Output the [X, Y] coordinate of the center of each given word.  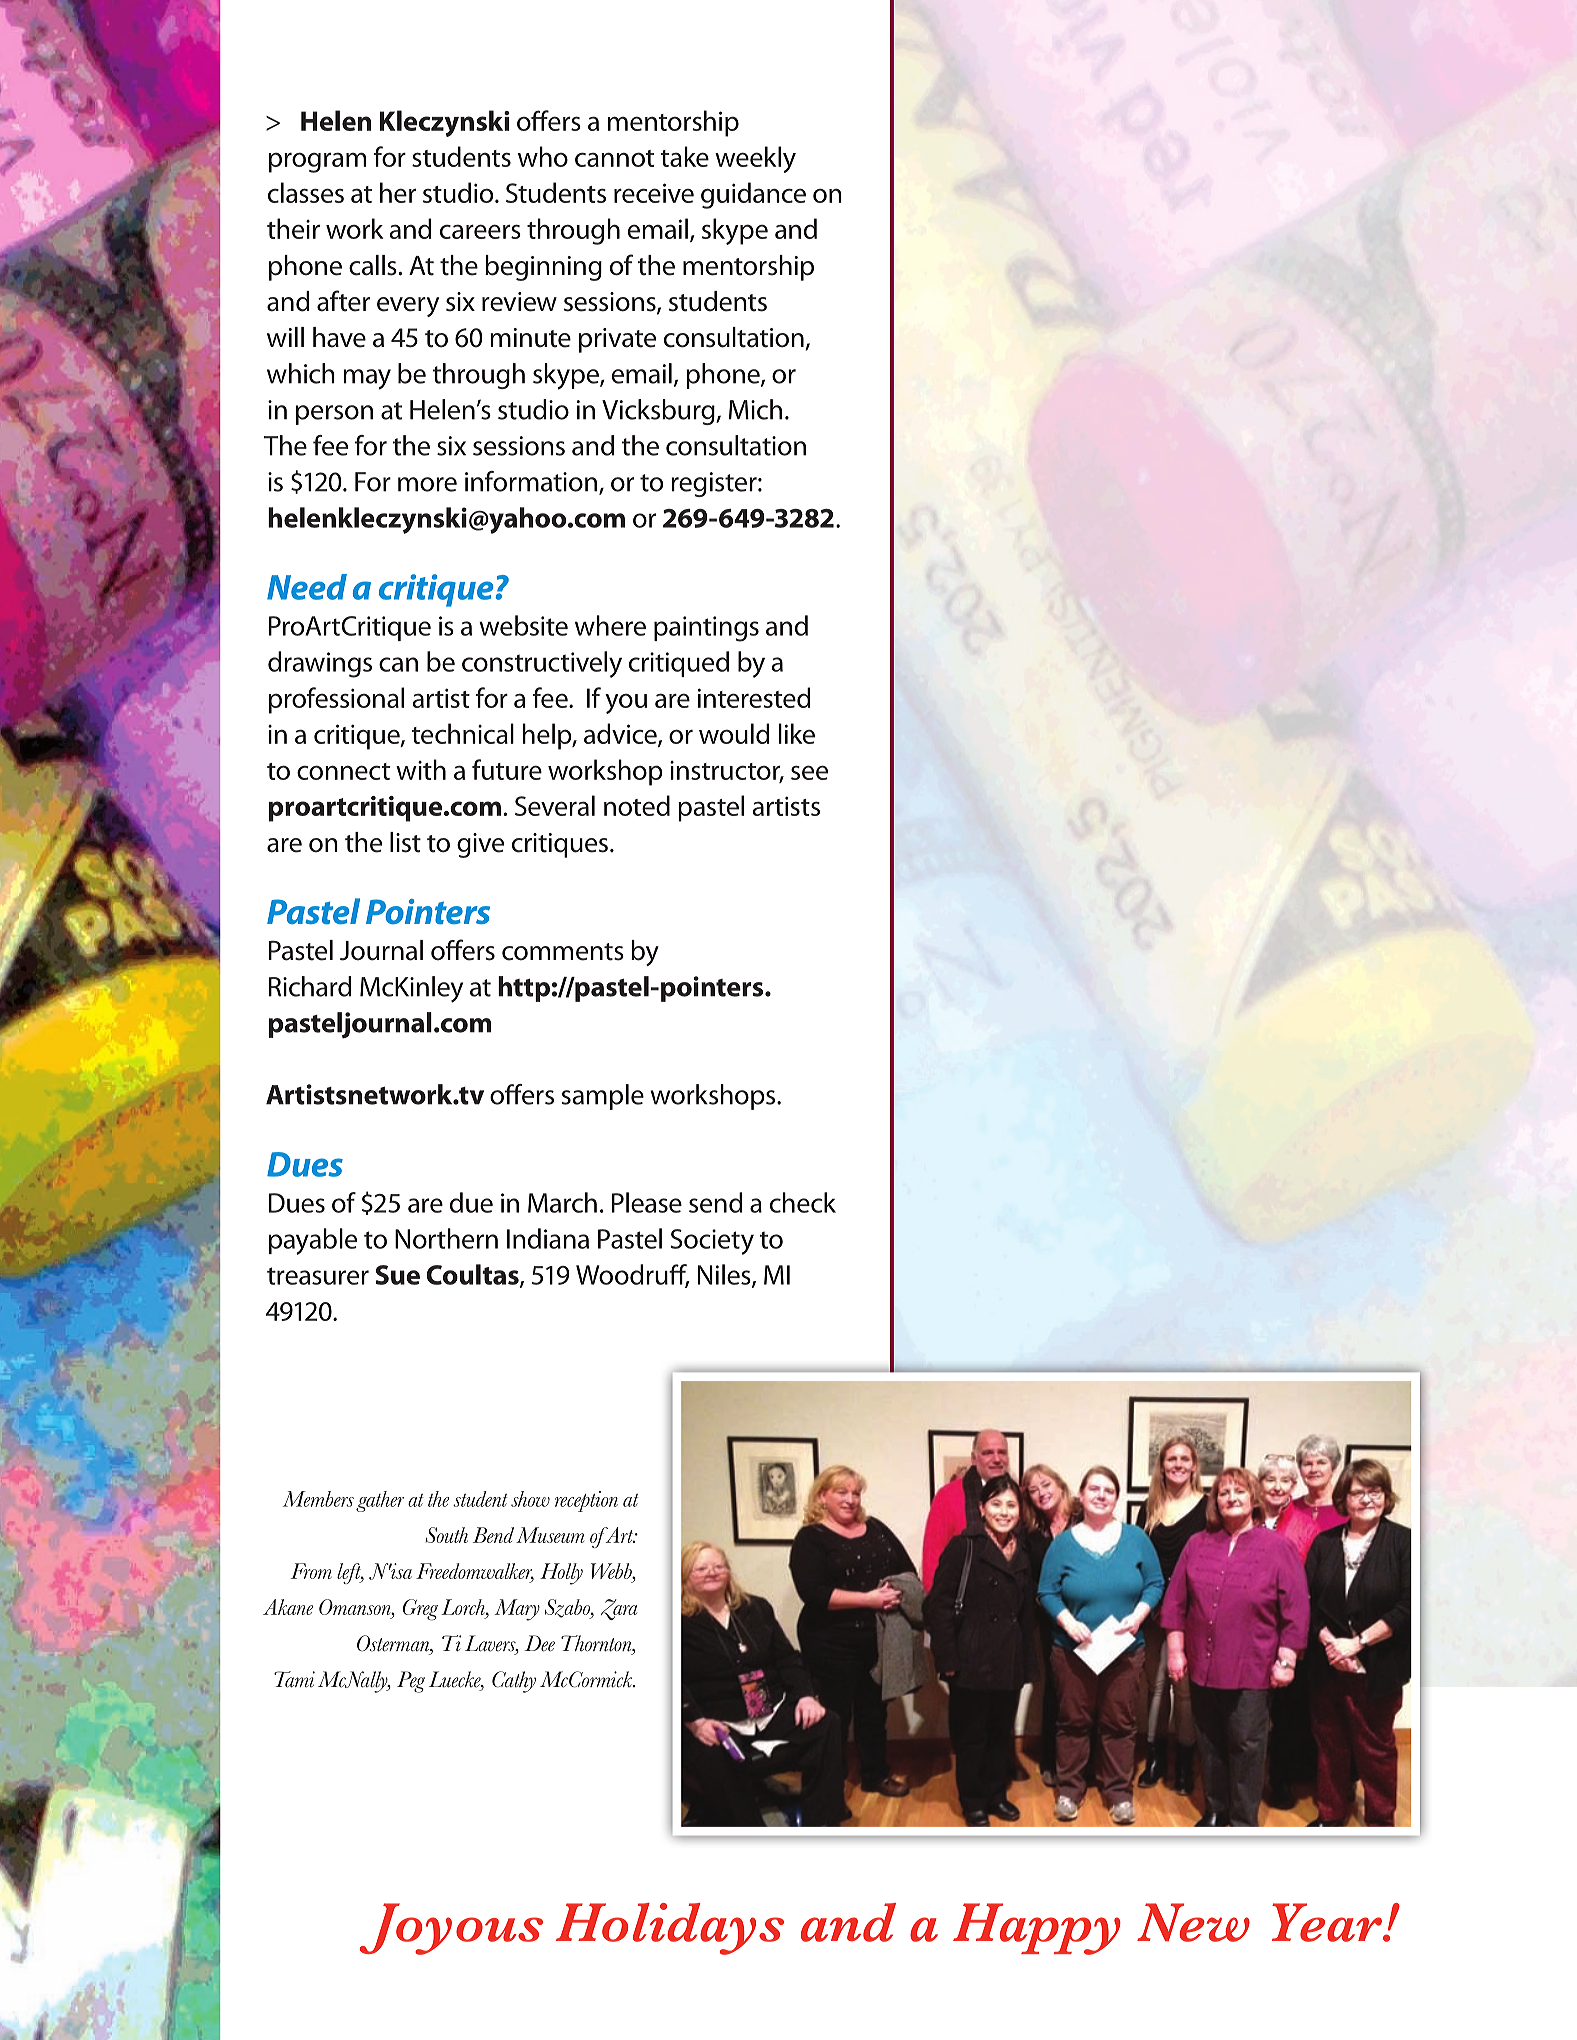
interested [754, 697]
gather [380, 1501]
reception [586, 1501]
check [803, 1202]
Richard [310, 986]
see [809, 772]
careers [480, 231]
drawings [320, 664]
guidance [753, 195]
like [797, 733]
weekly [755, 159]
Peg [411, 1682]
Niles [725, 1275]
